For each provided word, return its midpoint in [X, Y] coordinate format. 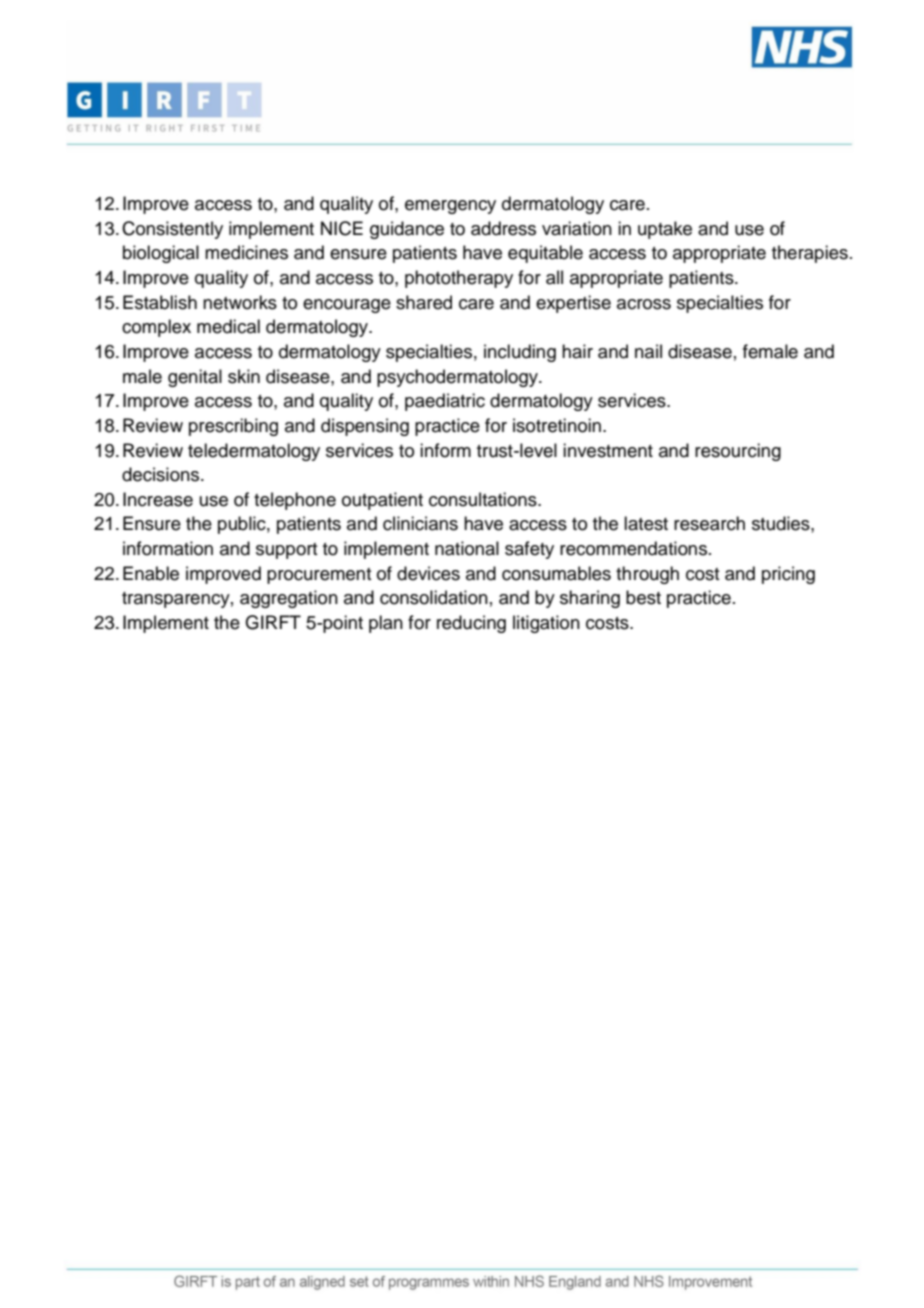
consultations [484, 499]
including [520, 353]
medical [228, 326]
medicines [246, 252]
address [503, 228]
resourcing [738, 452]
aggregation [289, 599]
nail [648, 351]
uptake [665, 230]
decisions [162, 474]
